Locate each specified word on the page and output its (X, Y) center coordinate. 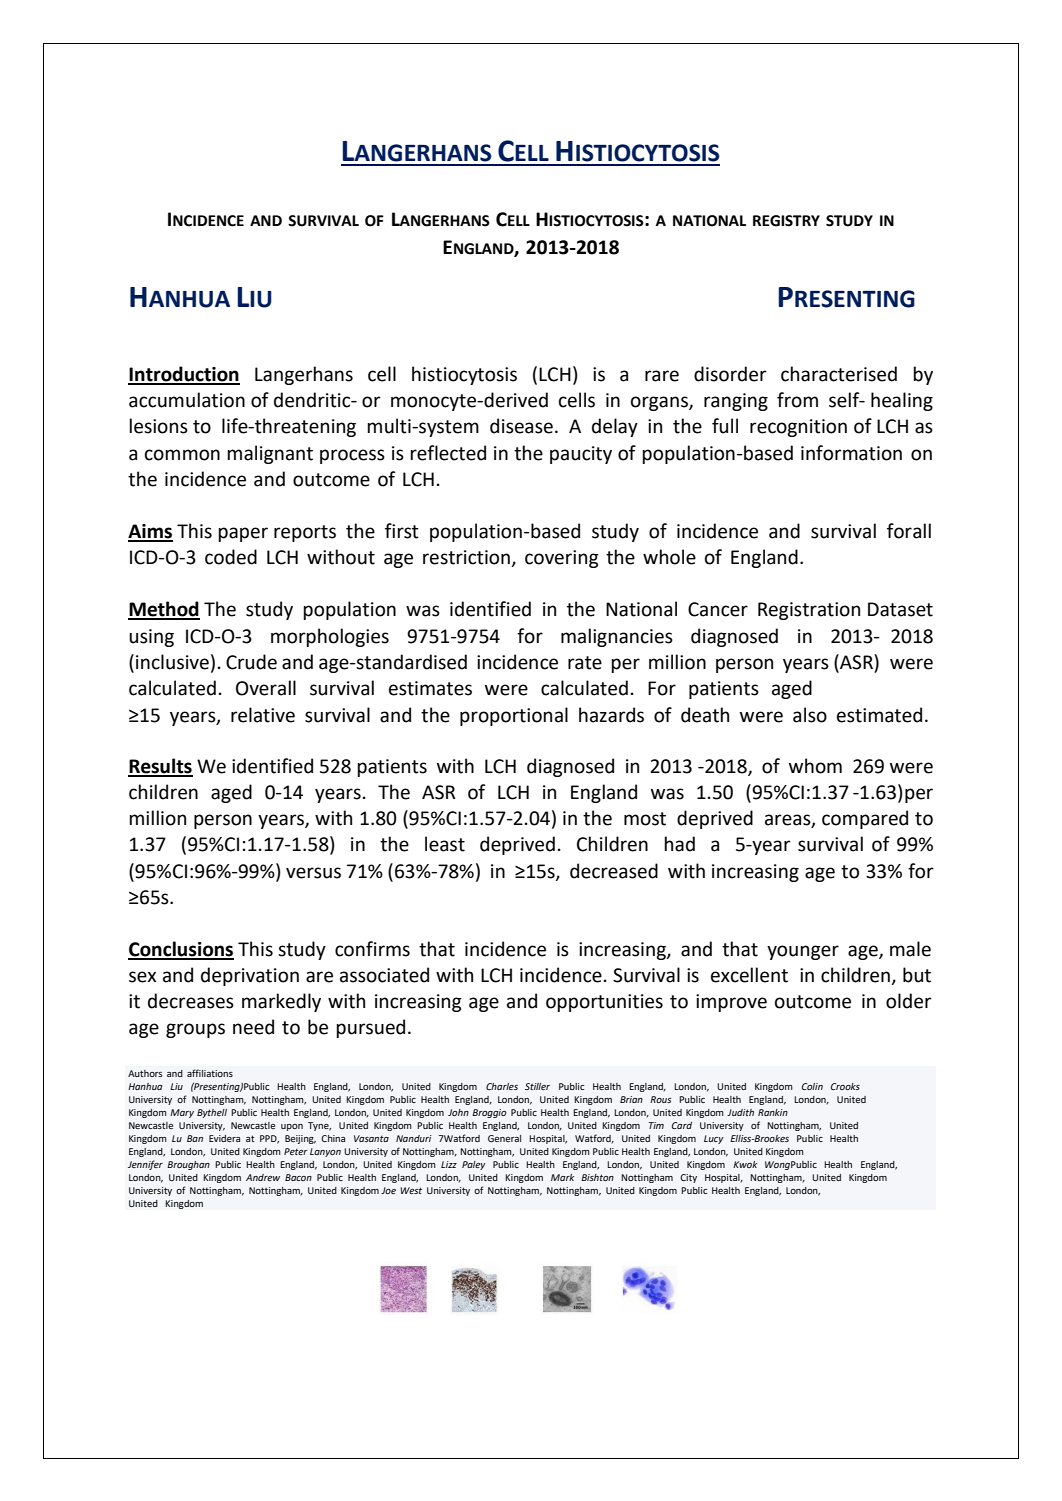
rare (662, 376)
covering (562, 559)
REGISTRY (786, 221)
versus (313, 873)
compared (865, 819)
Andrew (263, 1177)
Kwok (745, 1164)
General (504, 1138)
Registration (809, 611)
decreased (614, 871)
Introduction (184, 375)
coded (231, 557)
